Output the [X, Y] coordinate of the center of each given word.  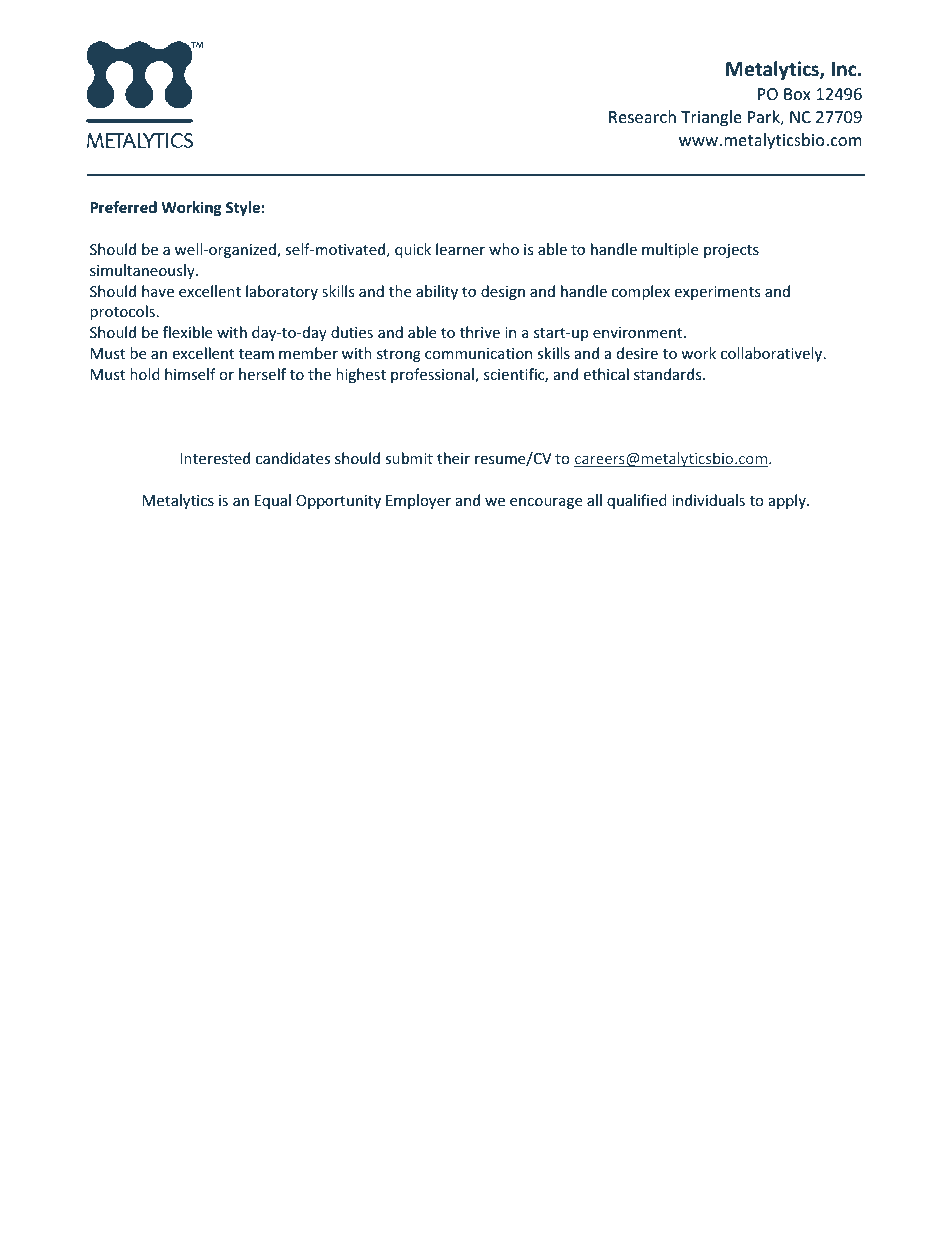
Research [642, 116]
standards [669, 374]
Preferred [123, 207]
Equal [273, 501]
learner [460, 249]
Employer [418, 501]
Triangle [711, 118]
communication [478, 353]
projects [731, 251]
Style [243, 208]
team [256, 354]
